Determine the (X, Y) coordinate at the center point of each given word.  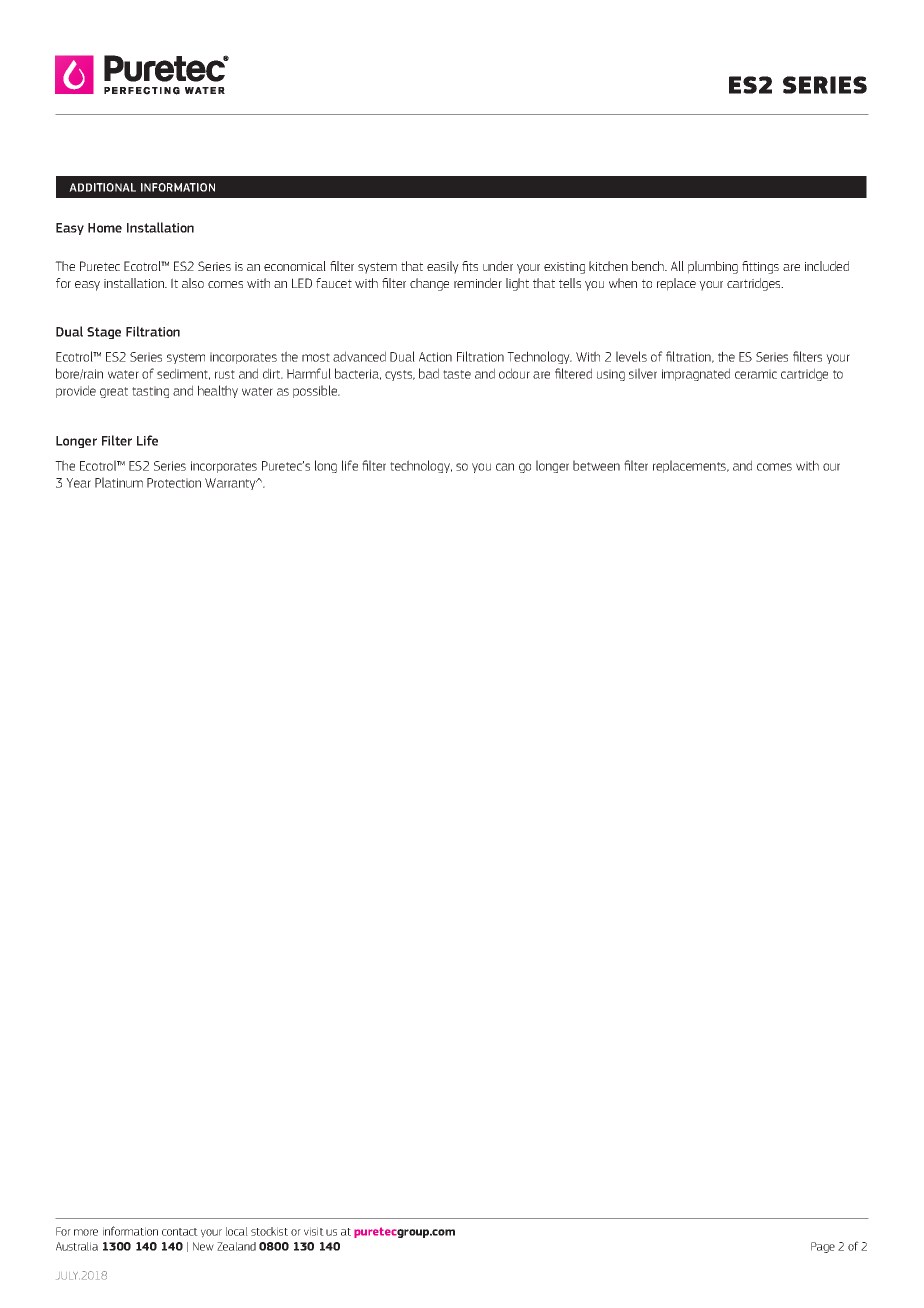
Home (105, 228)
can (505, 467)
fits (470, 266)
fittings (760, 267)
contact (180, 1232)
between (596, 465)
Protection (174, 483)
